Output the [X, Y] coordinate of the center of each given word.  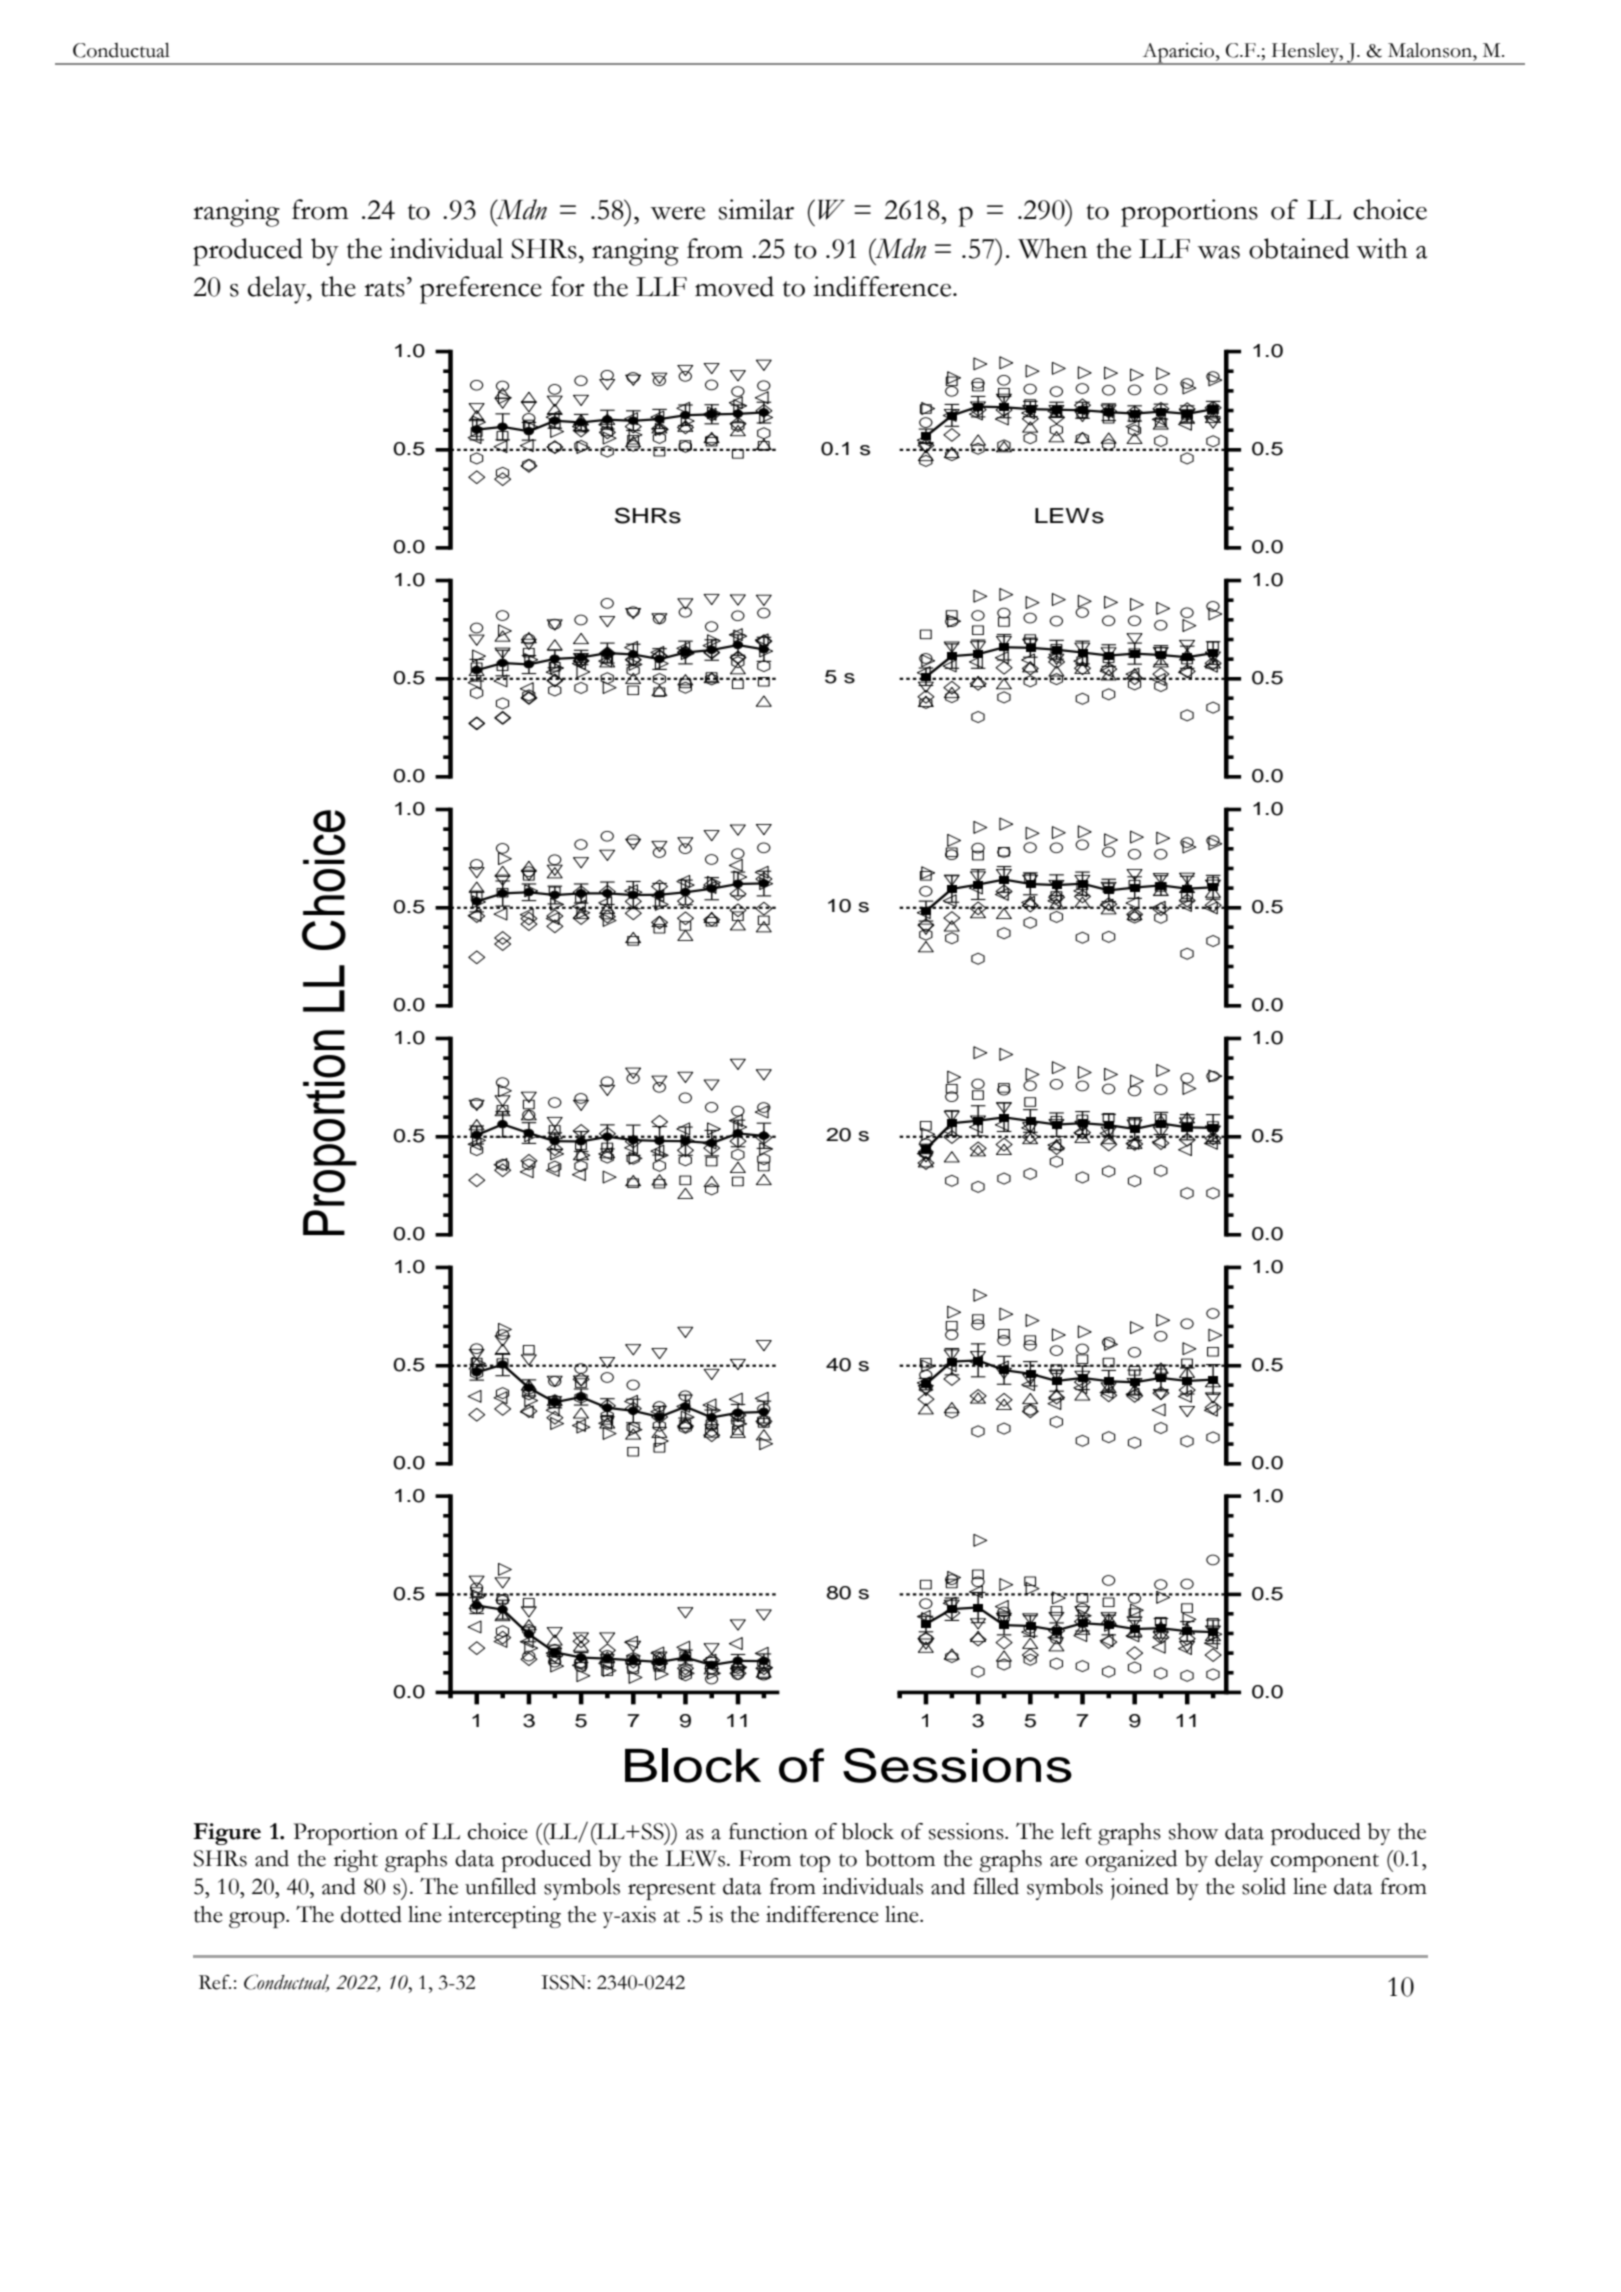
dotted [371, 1914]
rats [384, 289]
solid [1264, 1886]
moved [734, 286]
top [815, 1863]
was [1218, 252]
